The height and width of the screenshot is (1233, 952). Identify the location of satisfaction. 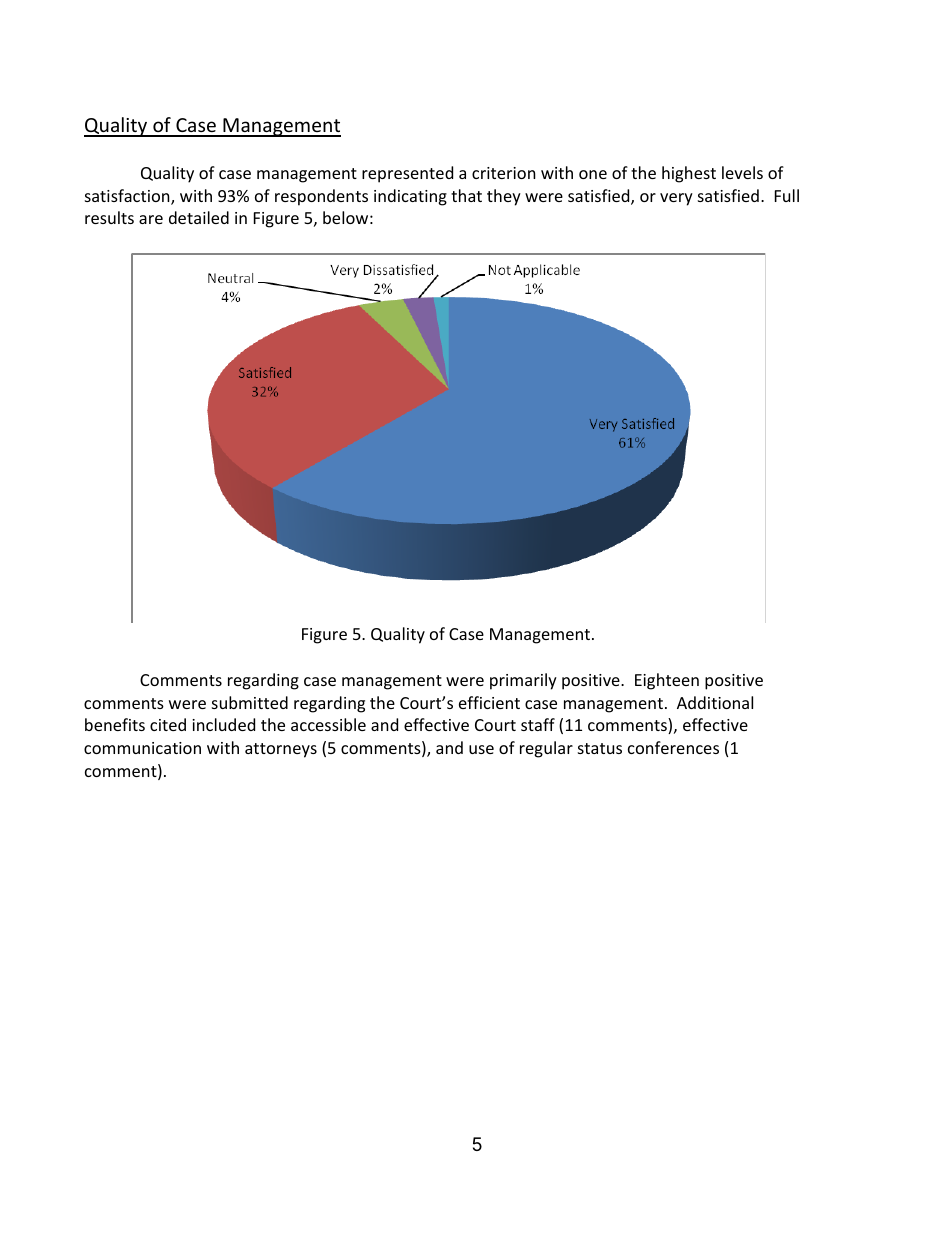
(128, 197).
